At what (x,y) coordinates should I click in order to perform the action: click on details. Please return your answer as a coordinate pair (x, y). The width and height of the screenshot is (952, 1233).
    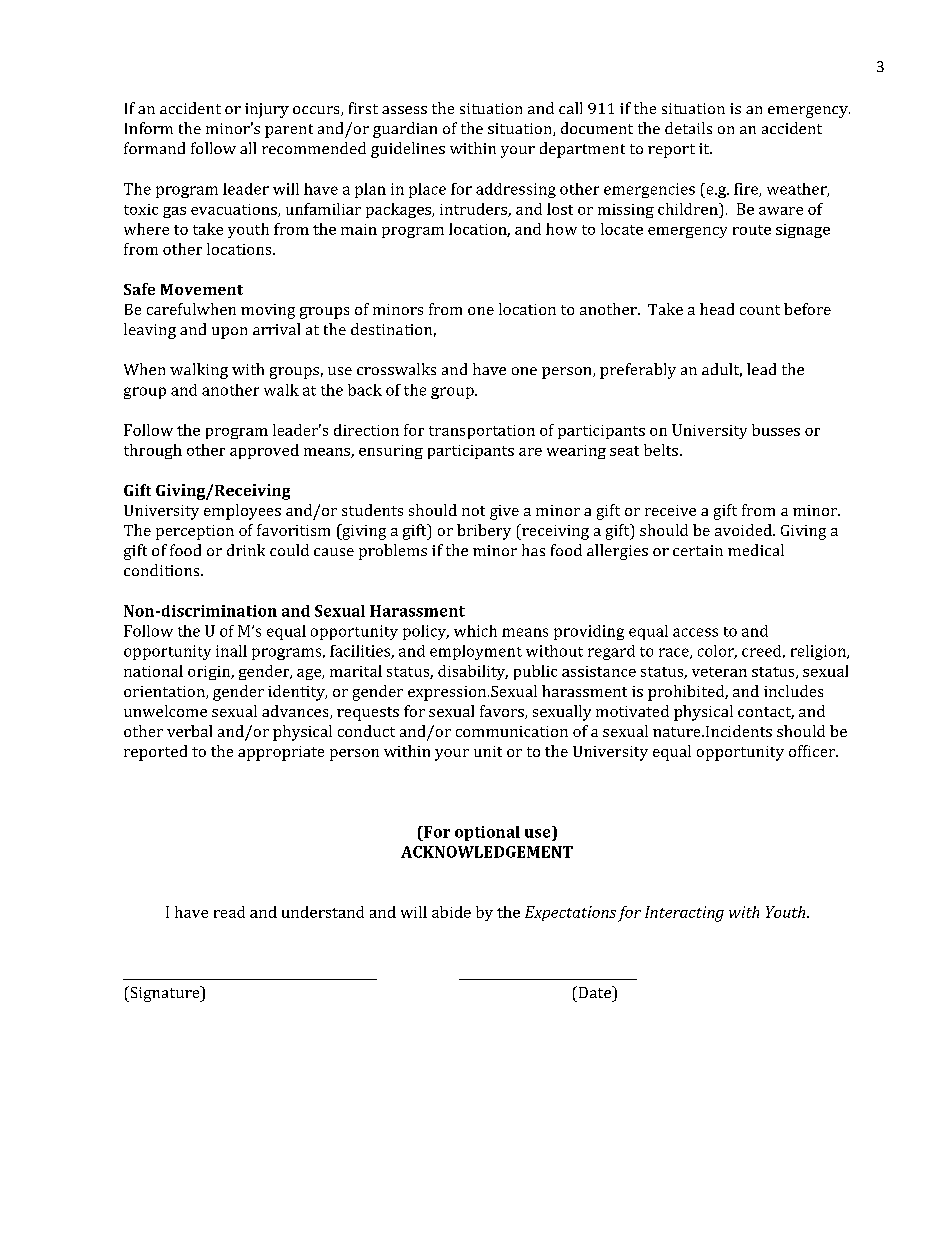
    Looking at the image, I should click on (688, 128).
